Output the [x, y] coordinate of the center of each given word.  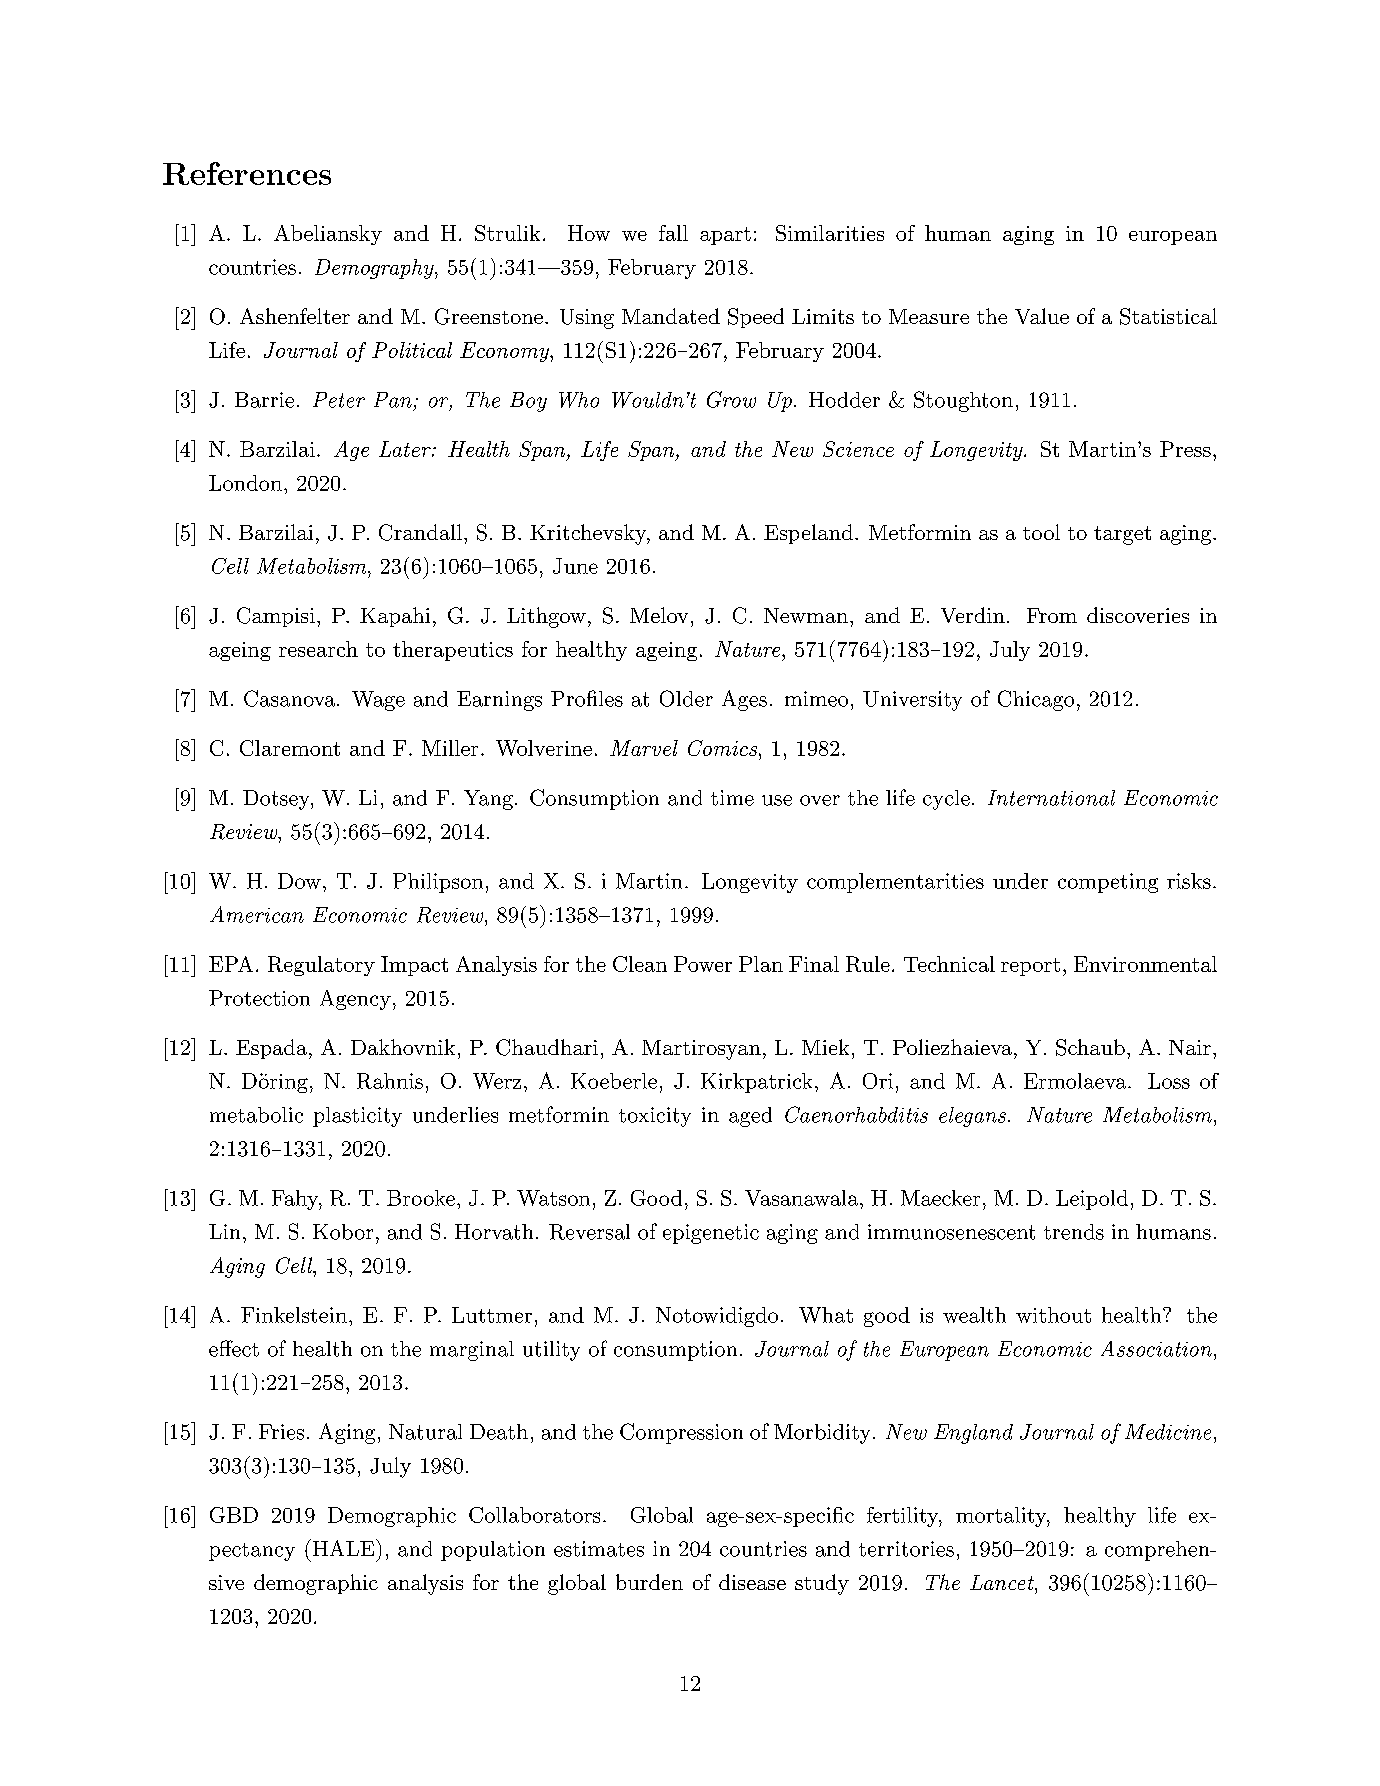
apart [725, 236]
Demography [375, 269]
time [732, 798]
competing [1108, 883]
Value [1042, 316]
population [493, 1551]
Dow [299, 881]
